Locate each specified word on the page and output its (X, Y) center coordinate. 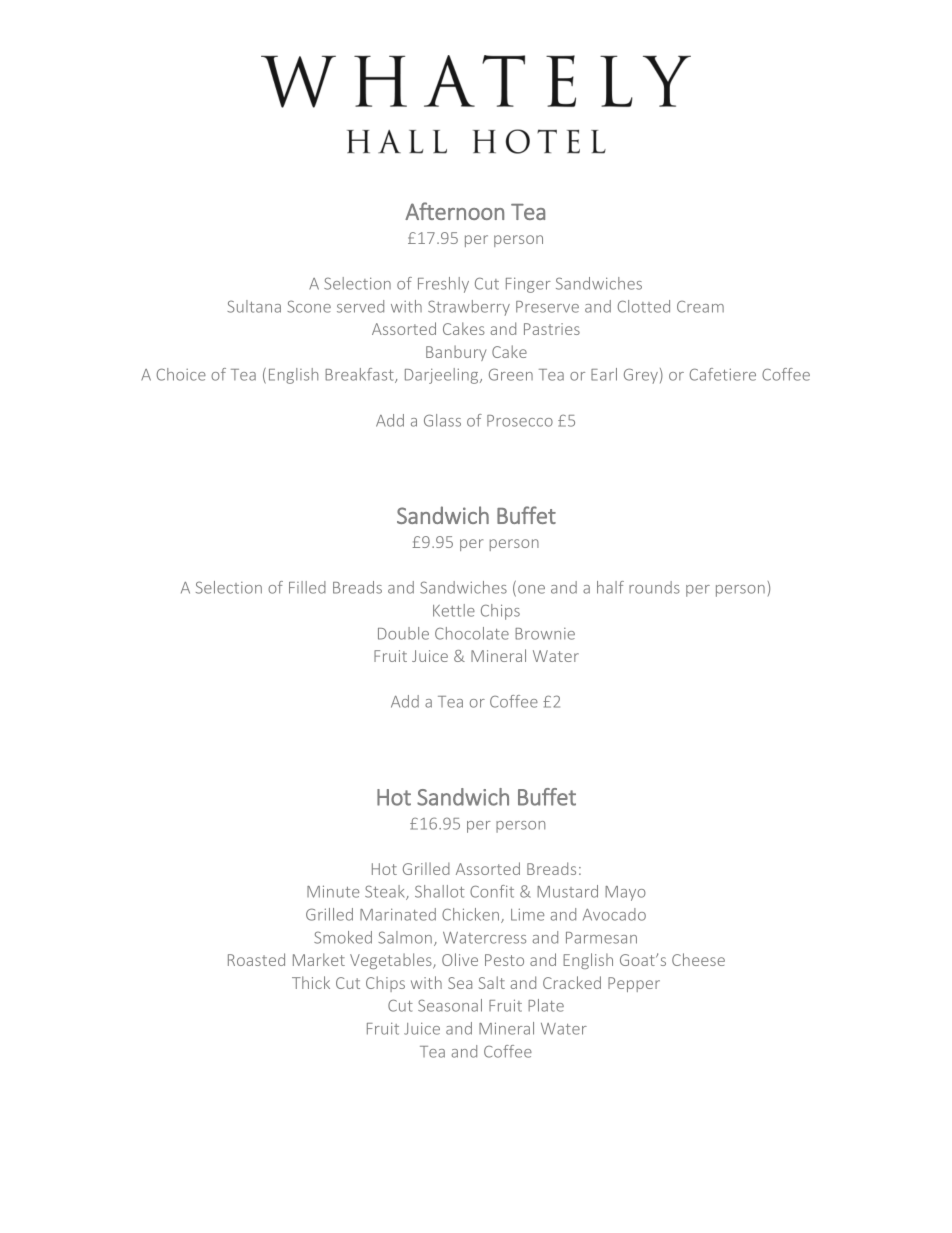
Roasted (256, 959)
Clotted (644, 306)
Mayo (625, 893)
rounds (654, 587)
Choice (181, 374)
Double (403, 633)
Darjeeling (443, 376)
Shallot (439, 891)
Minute (333, 891)
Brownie (545, 634)
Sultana (254, 306)
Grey (641, 376)
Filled (307, 587)
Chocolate (472, 633)
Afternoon (454, 211)
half (610, 587)
